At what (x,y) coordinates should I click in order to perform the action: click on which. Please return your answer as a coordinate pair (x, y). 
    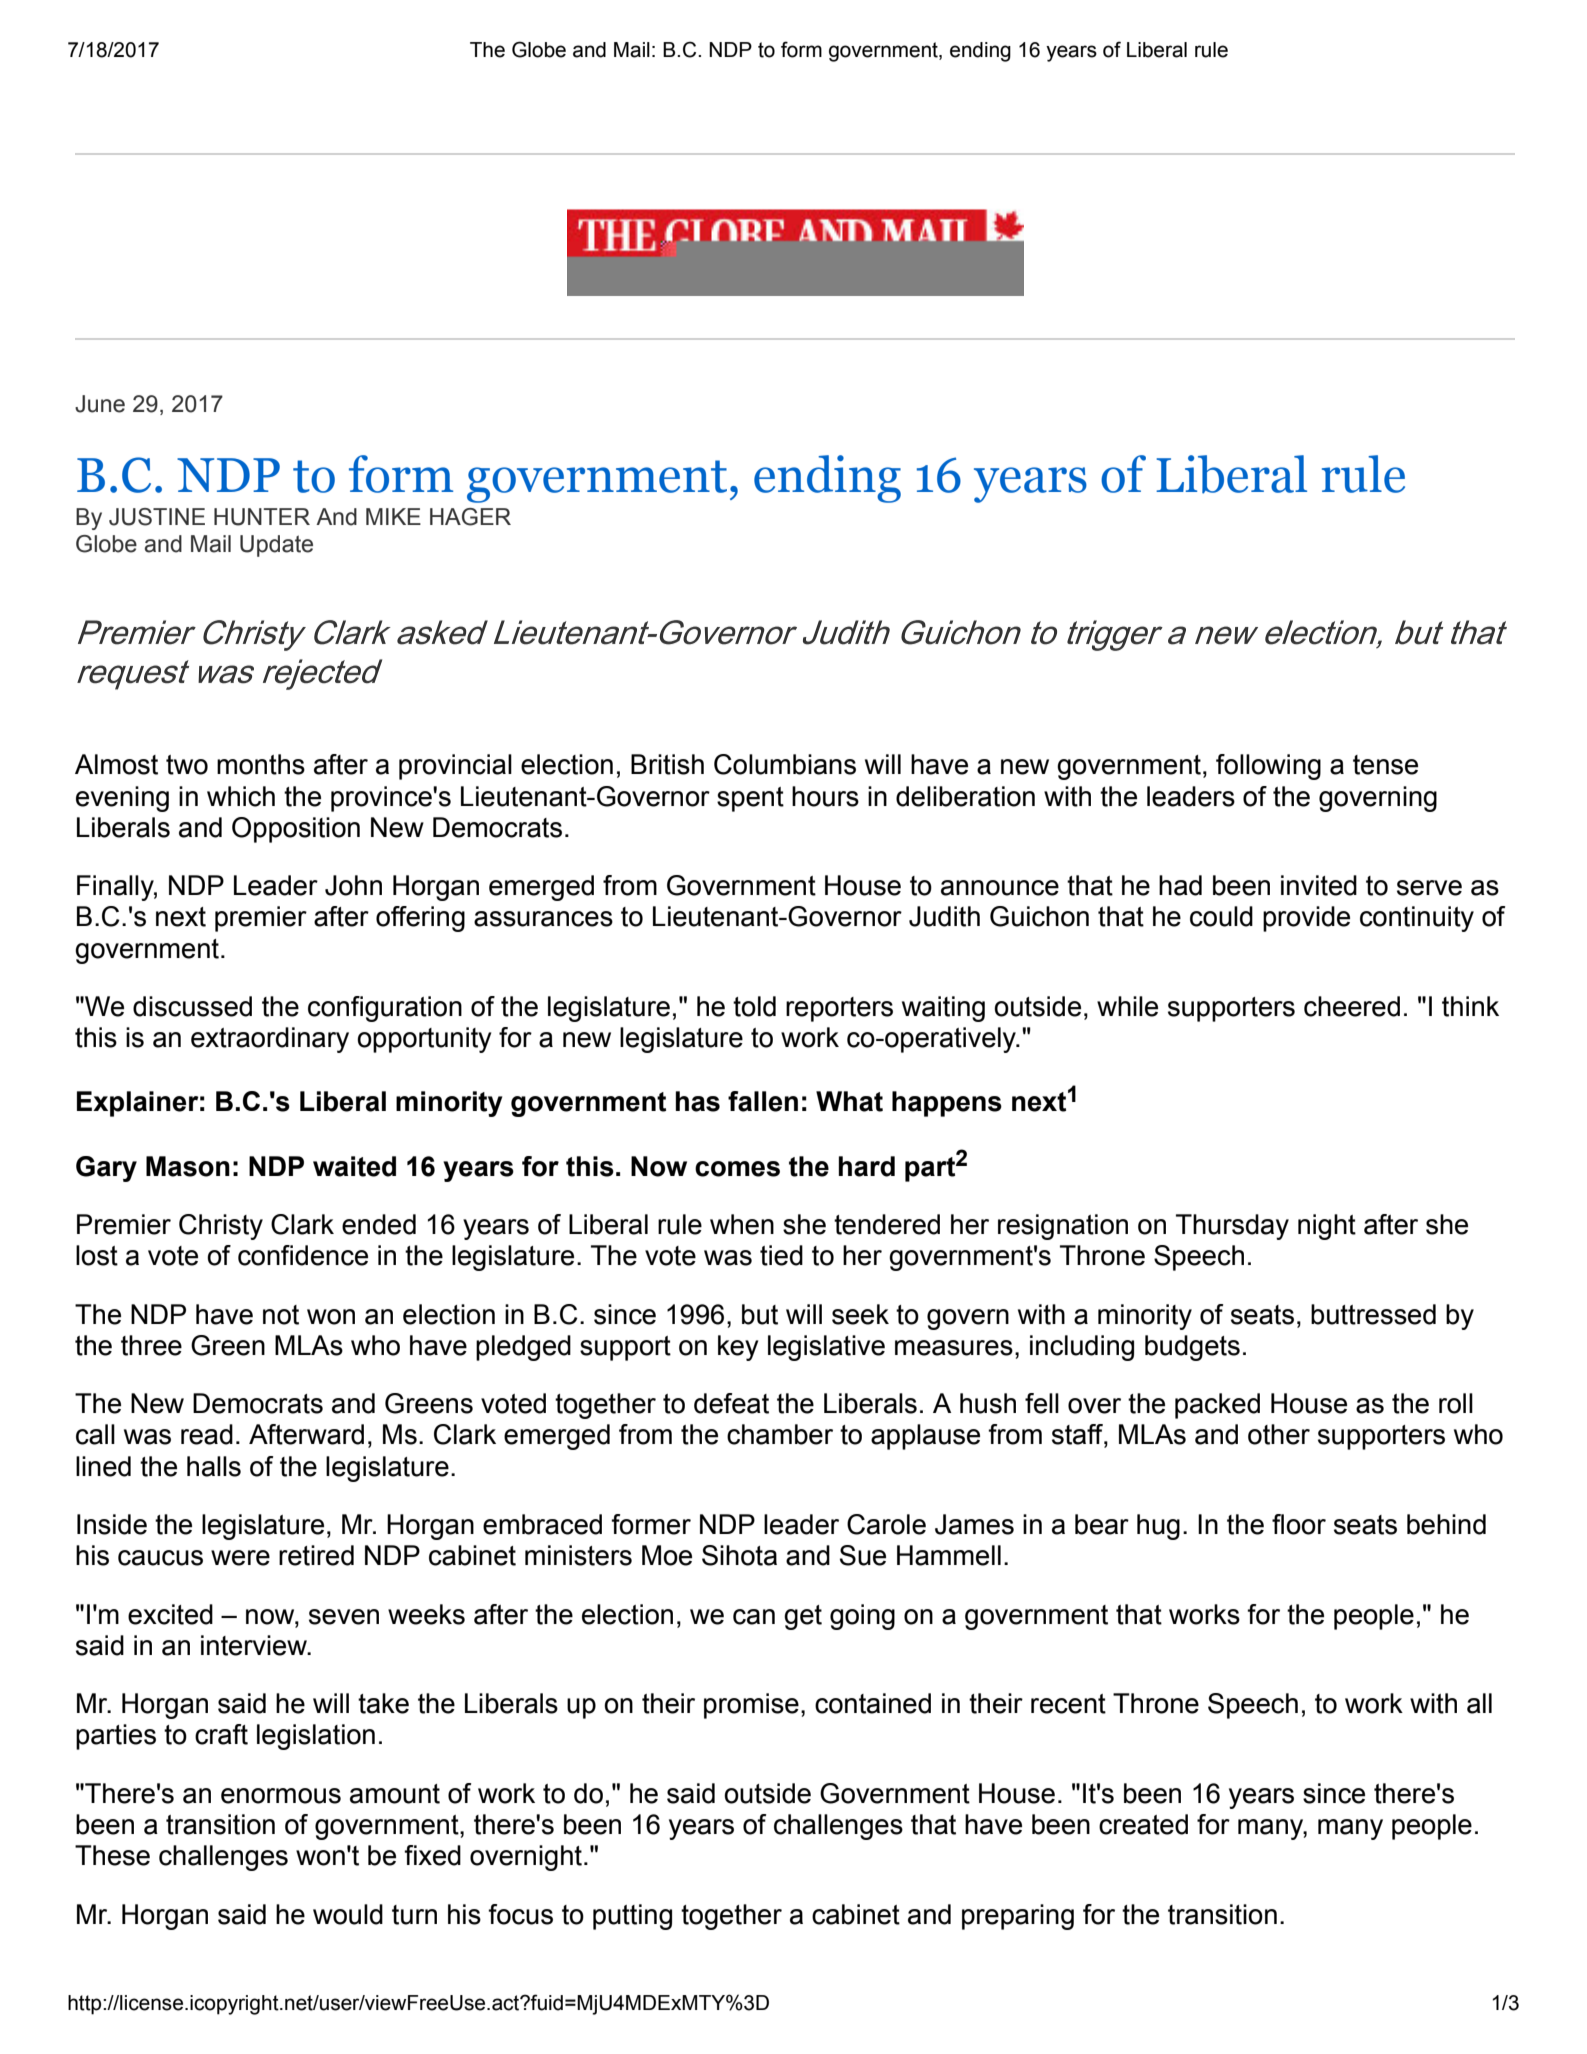
    Looking at the image, I should click on (241, 796).
